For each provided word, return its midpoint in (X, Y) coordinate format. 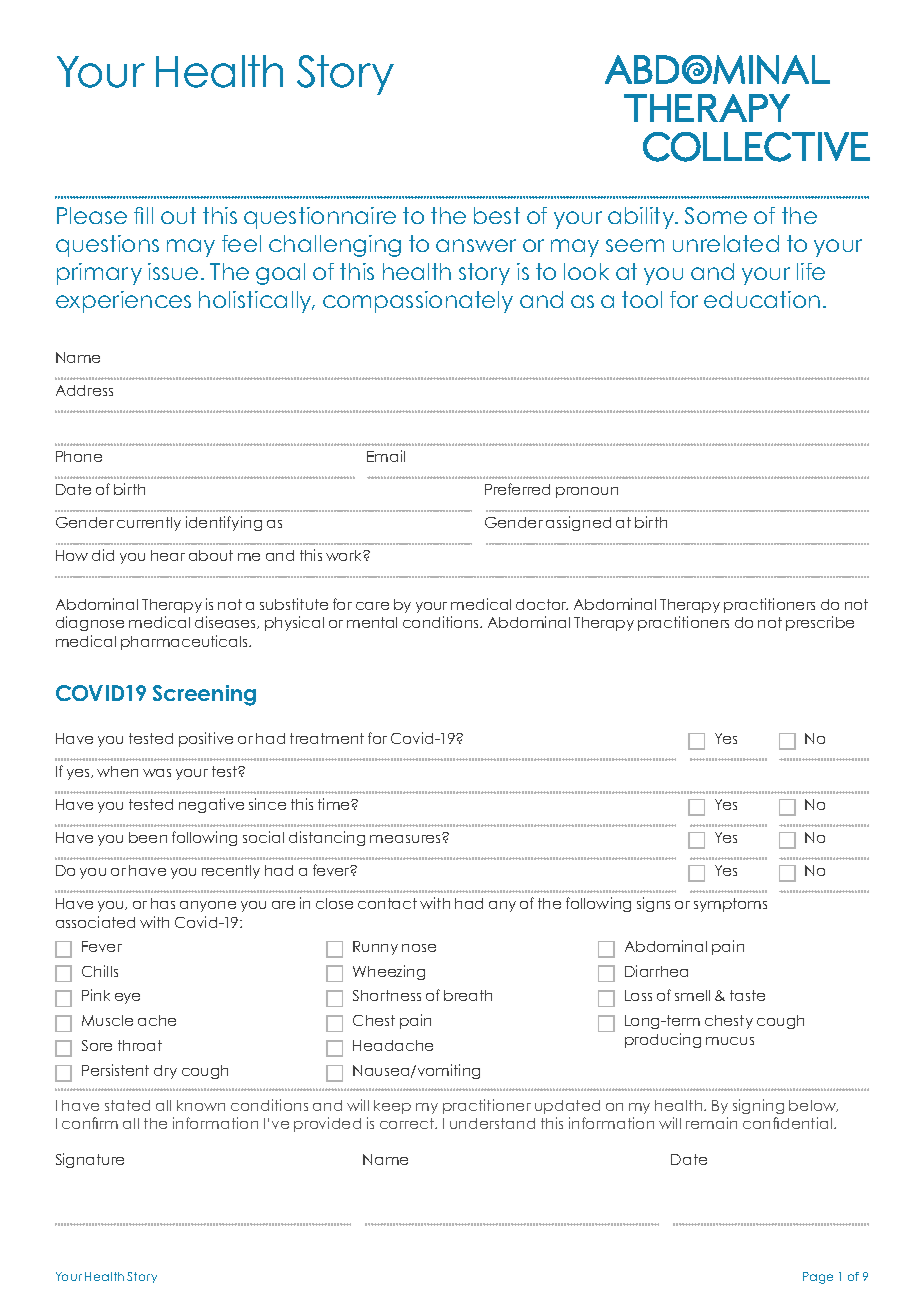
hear (168, 555)
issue (173, 271)
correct (408, 1123)
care (372, 606)
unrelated (726, 243)
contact (387, 903)
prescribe (820, 623)
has (163, 903)
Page (818, 1278)
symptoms (730, 905)
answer (476, 245)
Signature (90, 1160)
